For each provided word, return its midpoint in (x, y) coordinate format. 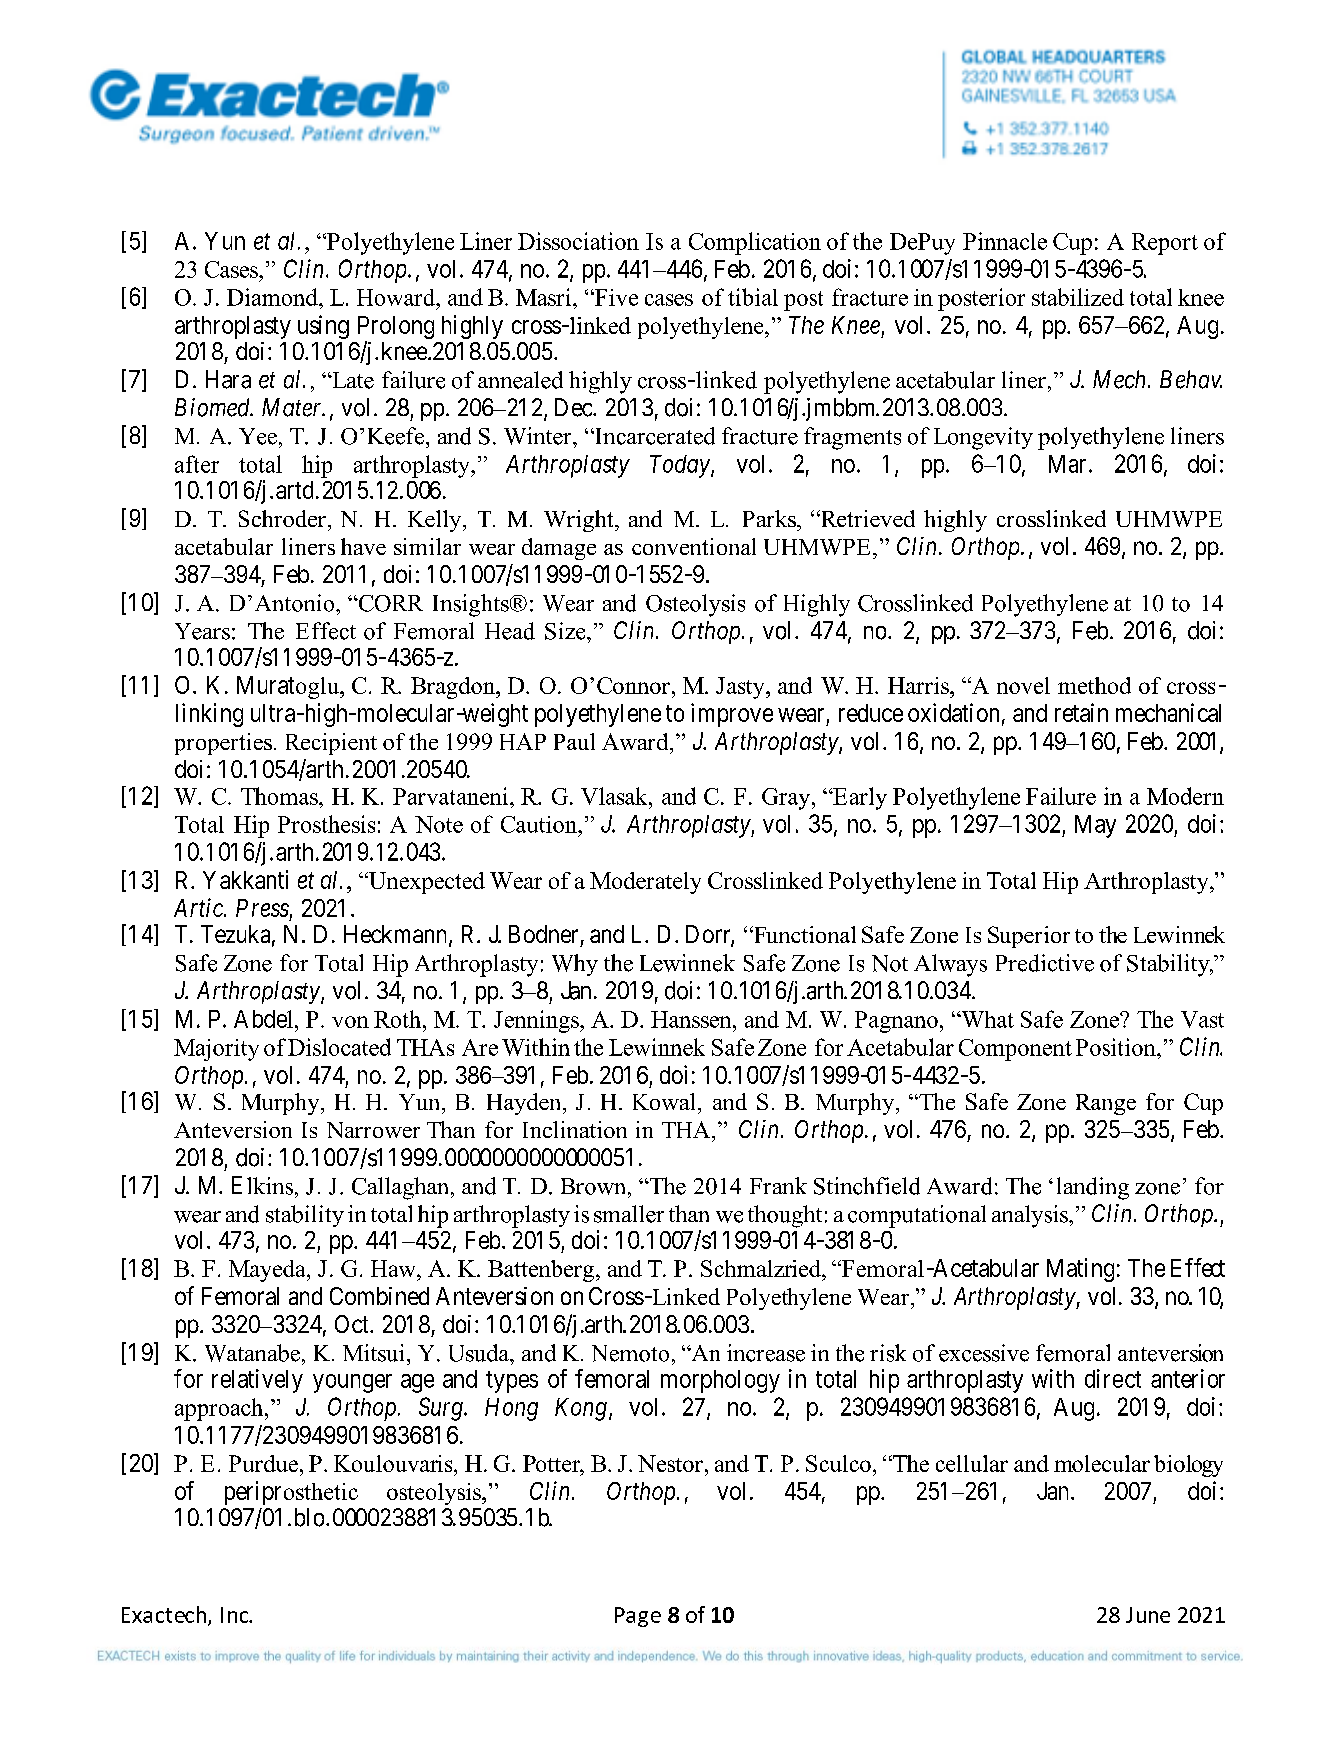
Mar (1067, 464)
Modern (1185, 796)
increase (766, 1353)
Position (1117, 1047)
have (363, 546)
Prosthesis (326, 824)
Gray (787, 799)
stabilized (1078, 297)
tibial (753, 297)
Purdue (263, 1463)
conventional (694, 546)
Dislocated (339, 1047)
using (323, 327)
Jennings (537, 1021)
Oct (353, 1324)
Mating (1080, 1270)
